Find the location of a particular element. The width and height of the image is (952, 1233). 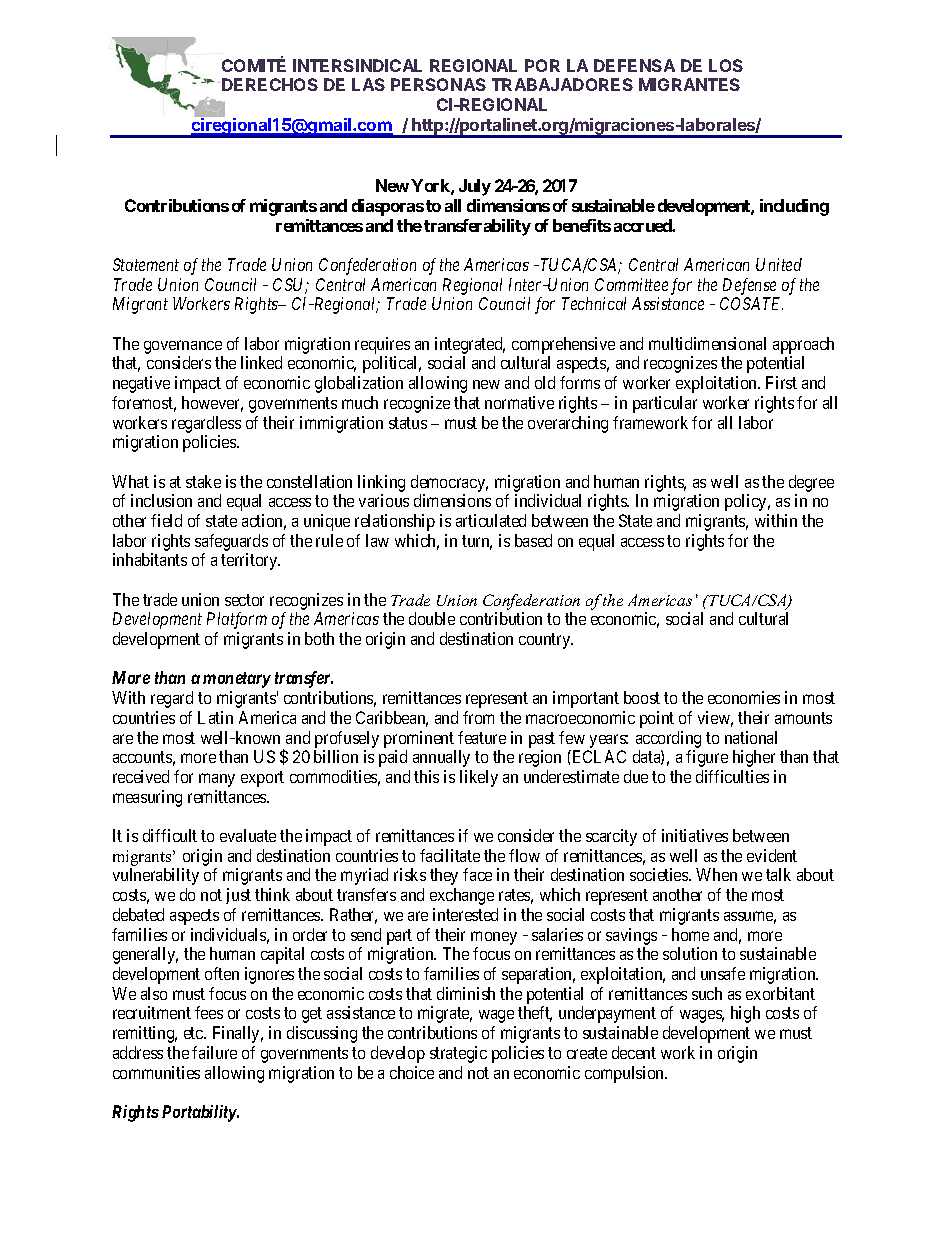

failure is located at coordinates (214, 1052).
